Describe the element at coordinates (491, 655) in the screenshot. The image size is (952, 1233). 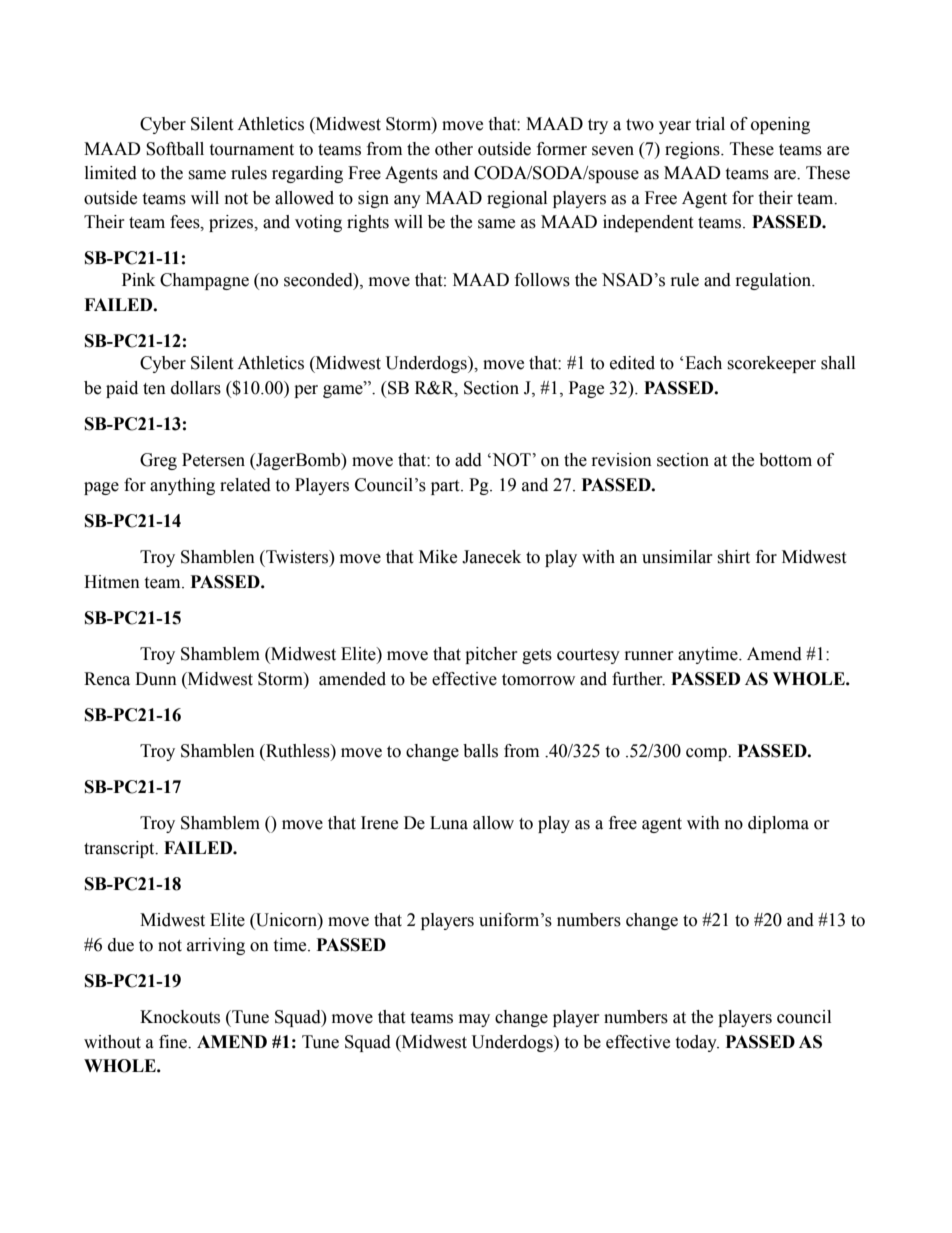
I see `pitcher` at that location.
